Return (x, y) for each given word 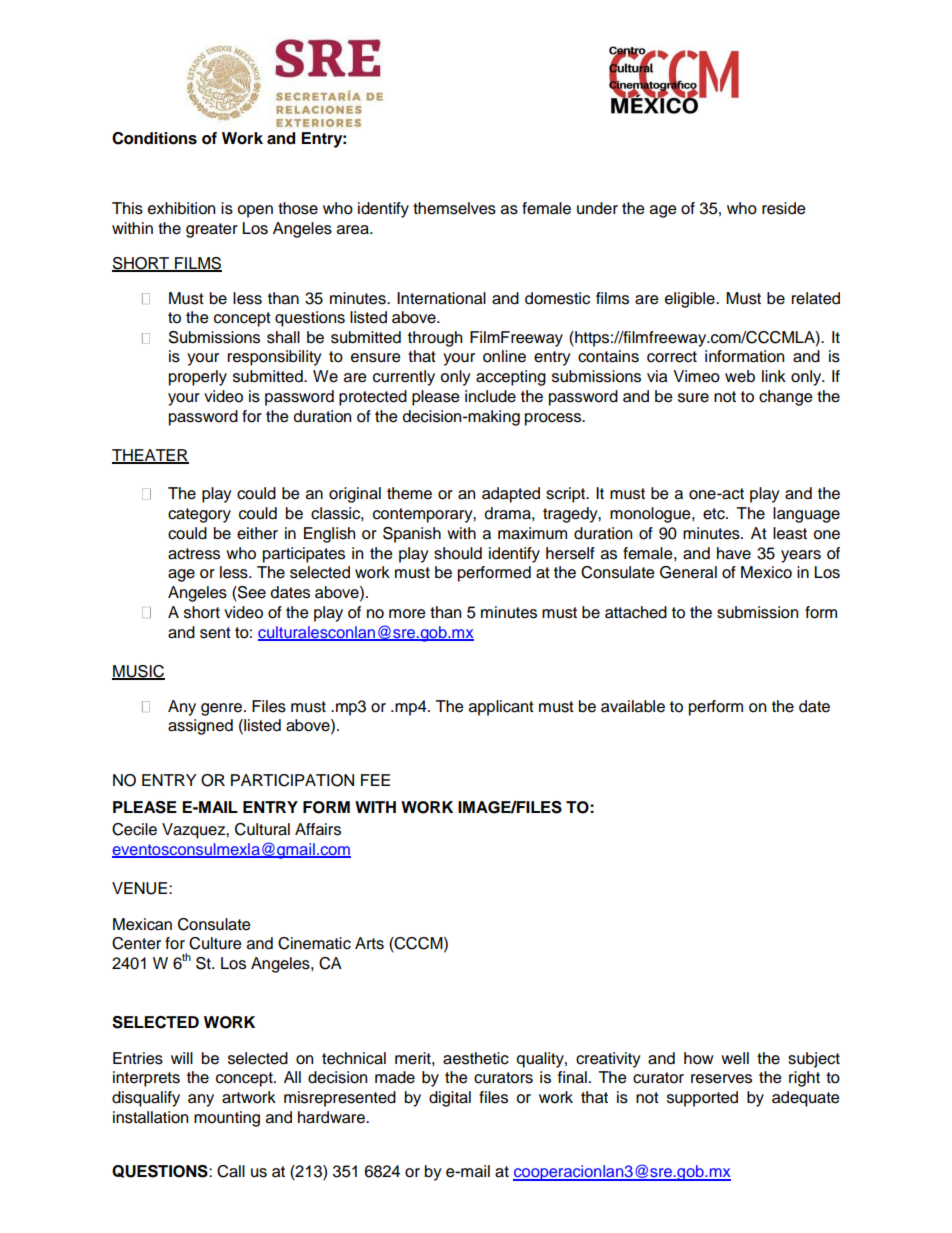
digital (450, 1099)
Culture (215, 943)
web (740, 376)
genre (221, 709)
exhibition (181, 208)
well (735, 1058)
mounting (227, 1119)
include (490, 396)
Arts (369, 943)
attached (636, 612)
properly (198, 378)
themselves (454, 208)
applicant (501, 708)
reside (784, 208)
